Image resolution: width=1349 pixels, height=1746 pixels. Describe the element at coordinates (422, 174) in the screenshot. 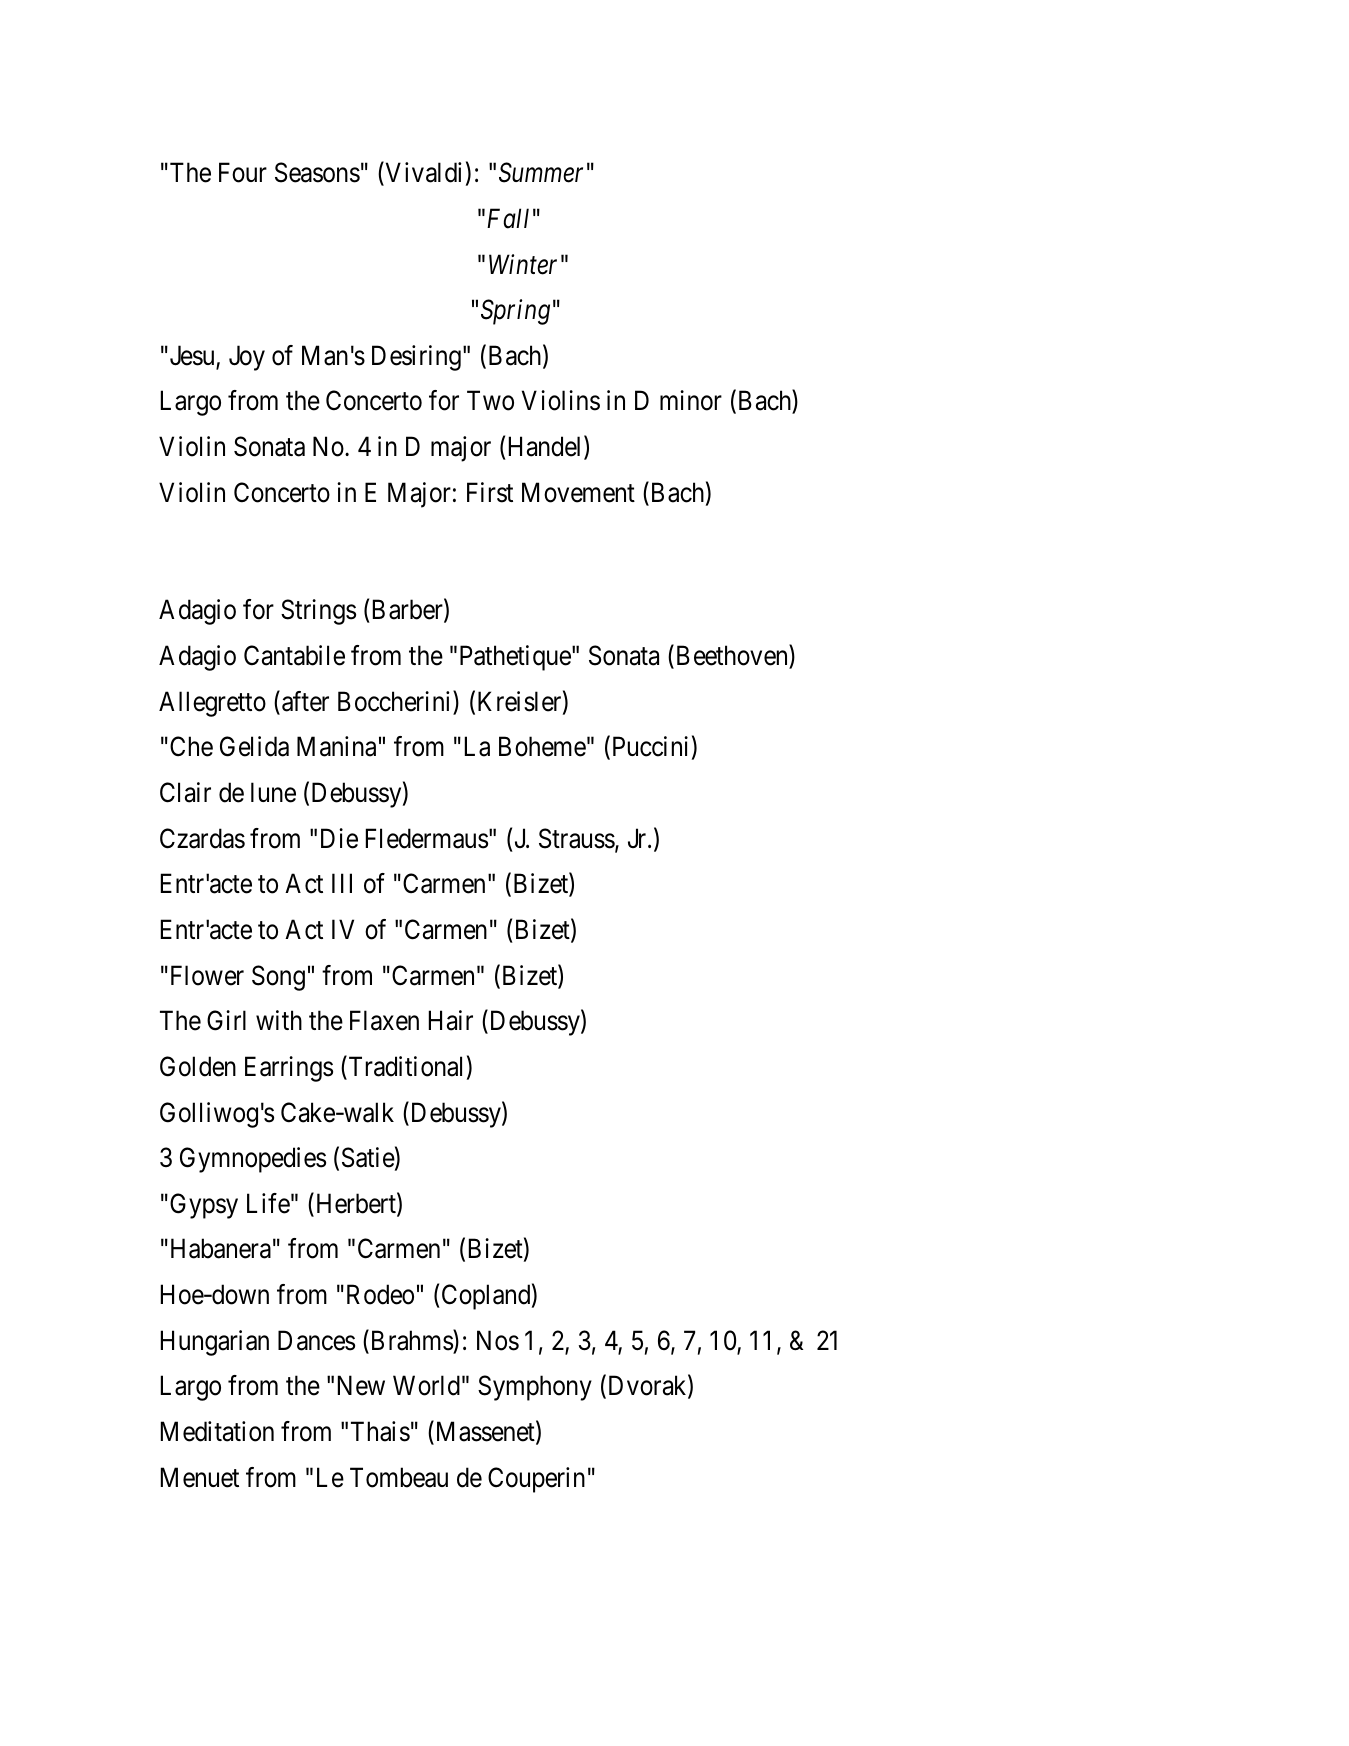

I see `Vivaldi` at that location.
